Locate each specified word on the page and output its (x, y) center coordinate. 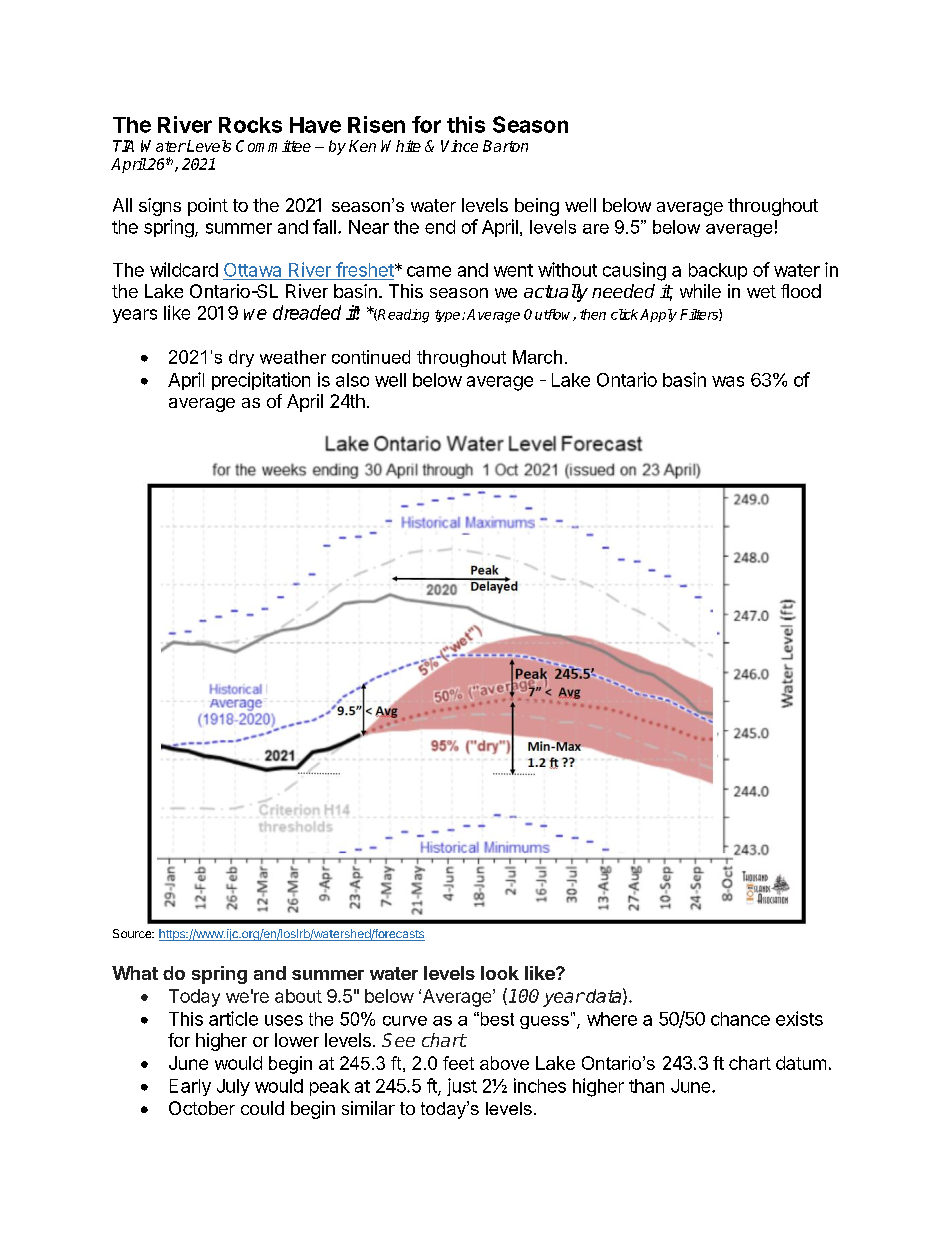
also (352, 380)
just (462, 1087)
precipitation (261, 381)
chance (740, 1019)
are (596, 229)
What (135, 973)
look (500, 973)
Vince (459, 146)
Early (190, 1087)
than (646, 1086)
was (728, 381)
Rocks (250, 125)
